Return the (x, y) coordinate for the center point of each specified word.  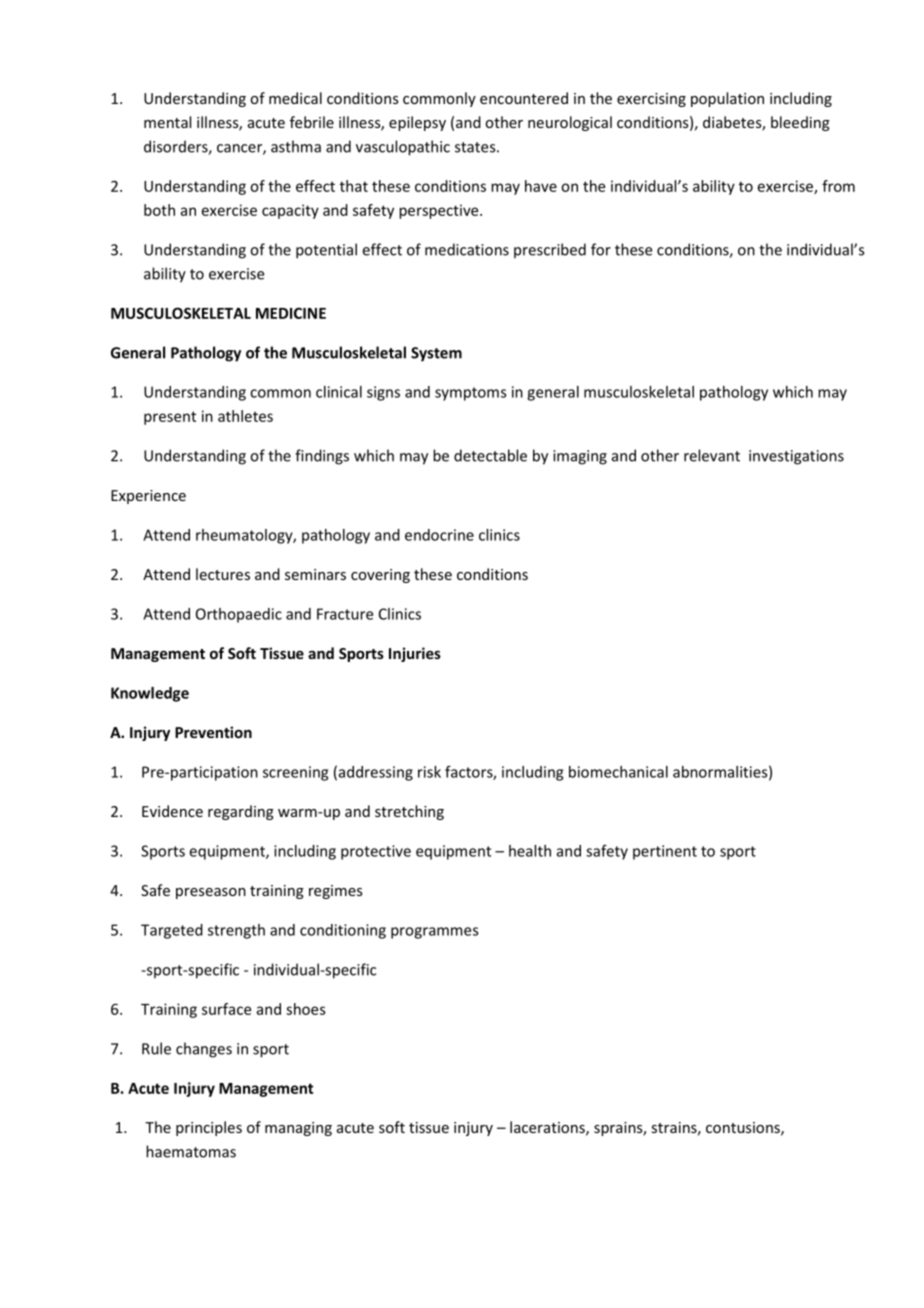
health (530, 851)
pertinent (665, 852)
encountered (524, 98)
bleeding (800, 123)
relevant (712, 455)
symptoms (471, 394)
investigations (796, 457)
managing (298, 1129)
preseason (211, 893)
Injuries (415, 654)
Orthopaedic (239, 615)
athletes (245, 416)
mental (167, 122)
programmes (435, 933)
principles (209, 1128)
